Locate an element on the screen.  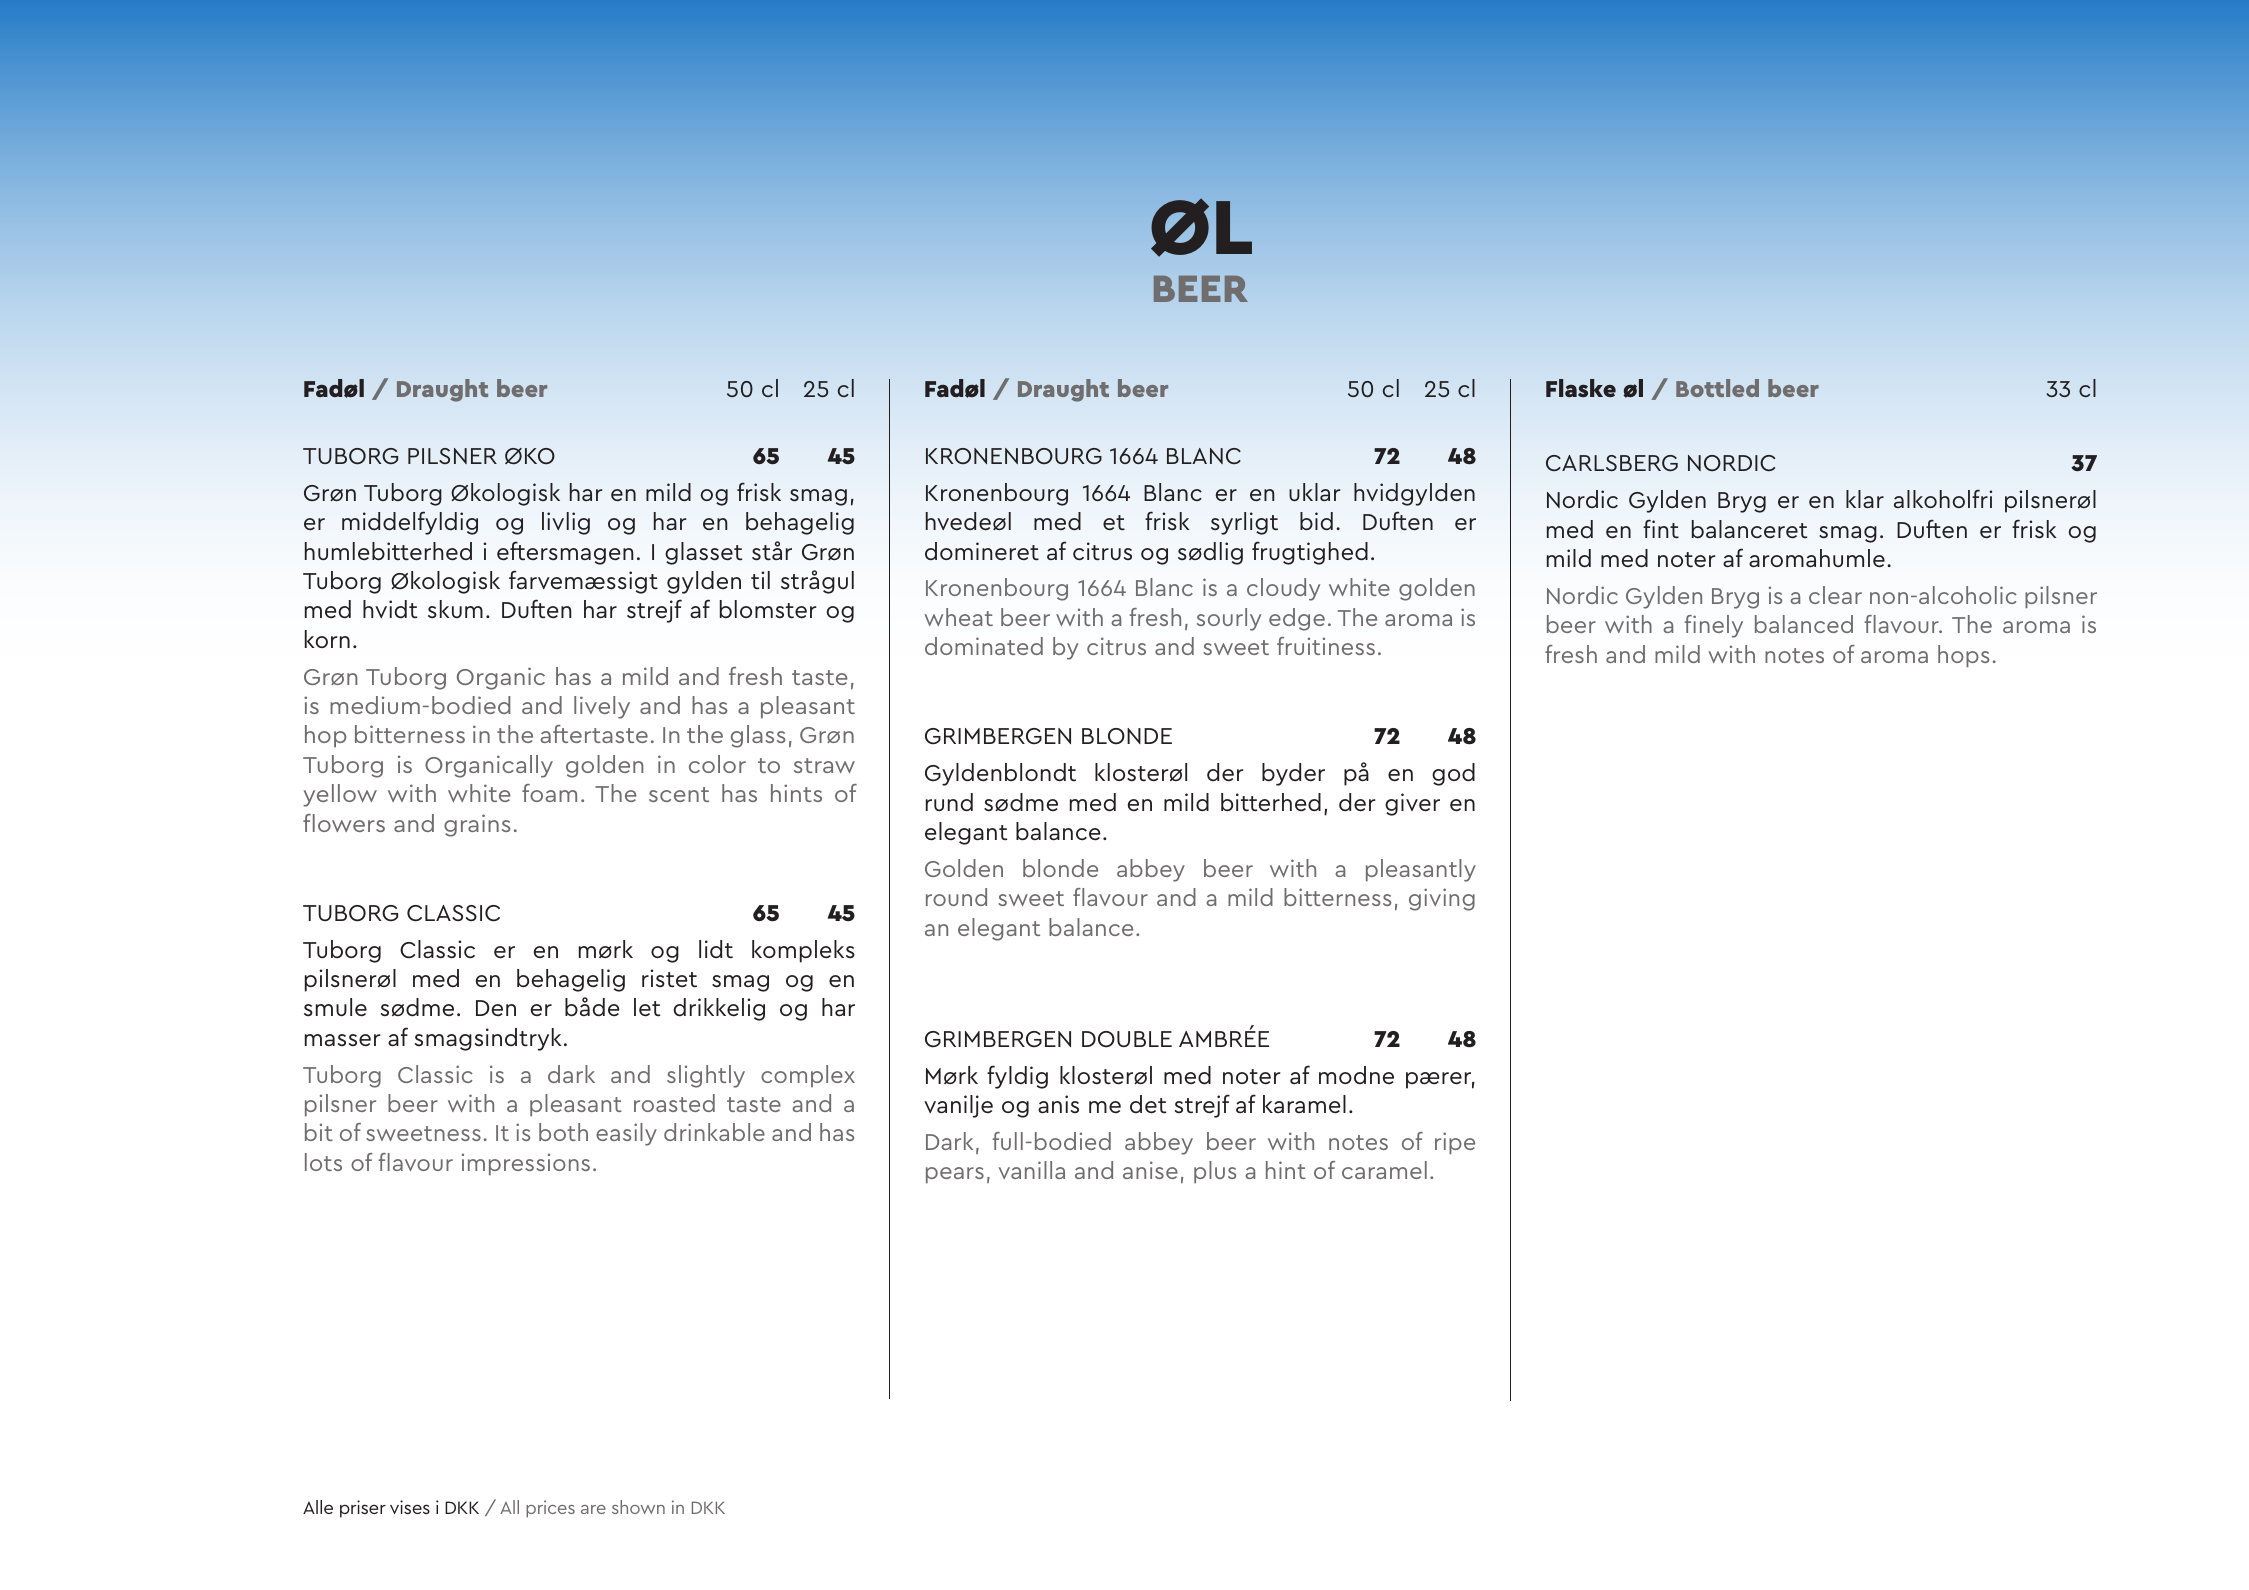
ripe is located at coordinates (1455, 1143).
